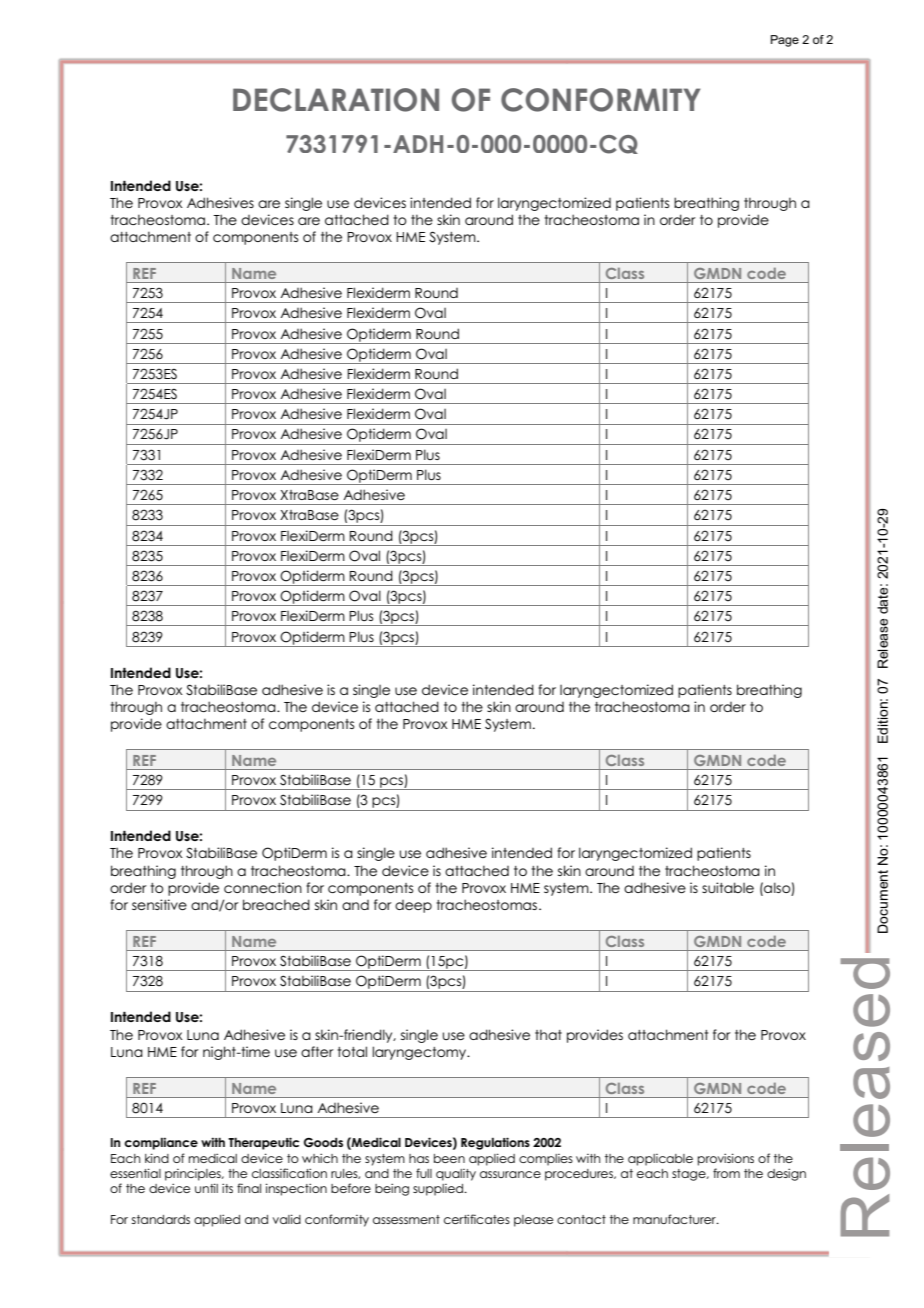 Image resolution: width=924 pixels, height=1308 pixels. I want to click on that, so click(548, 1034).
